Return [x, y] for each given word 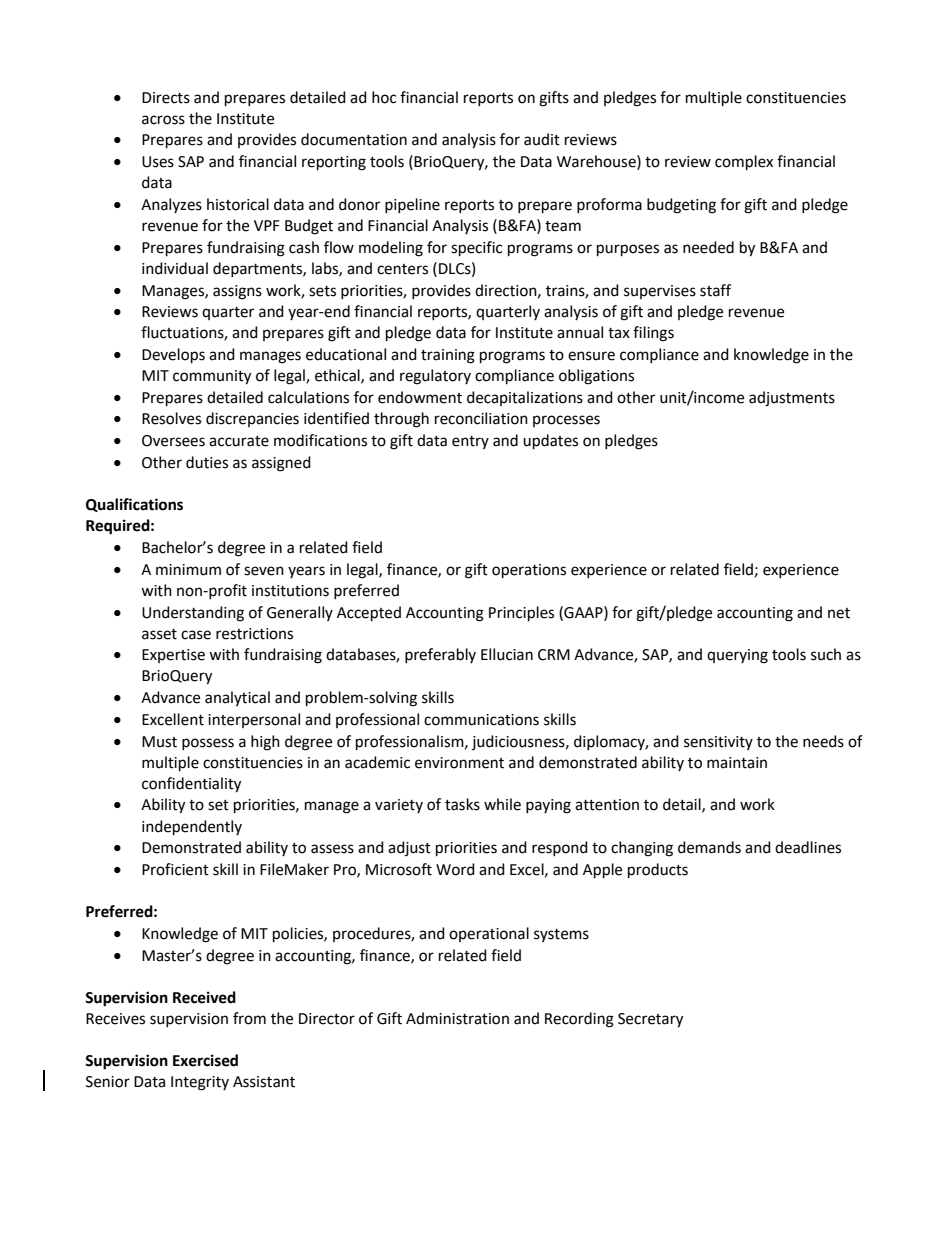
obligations [596, 377]
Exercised [205, 1060]
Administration [457, 1018]
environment [459, 763]
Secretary [650, 1020]
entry [470, 442]
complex [744, 163]
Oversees [173, 441]
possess [208, 744]
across [163, 120]
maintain [737, 763]
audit [542, 139]
